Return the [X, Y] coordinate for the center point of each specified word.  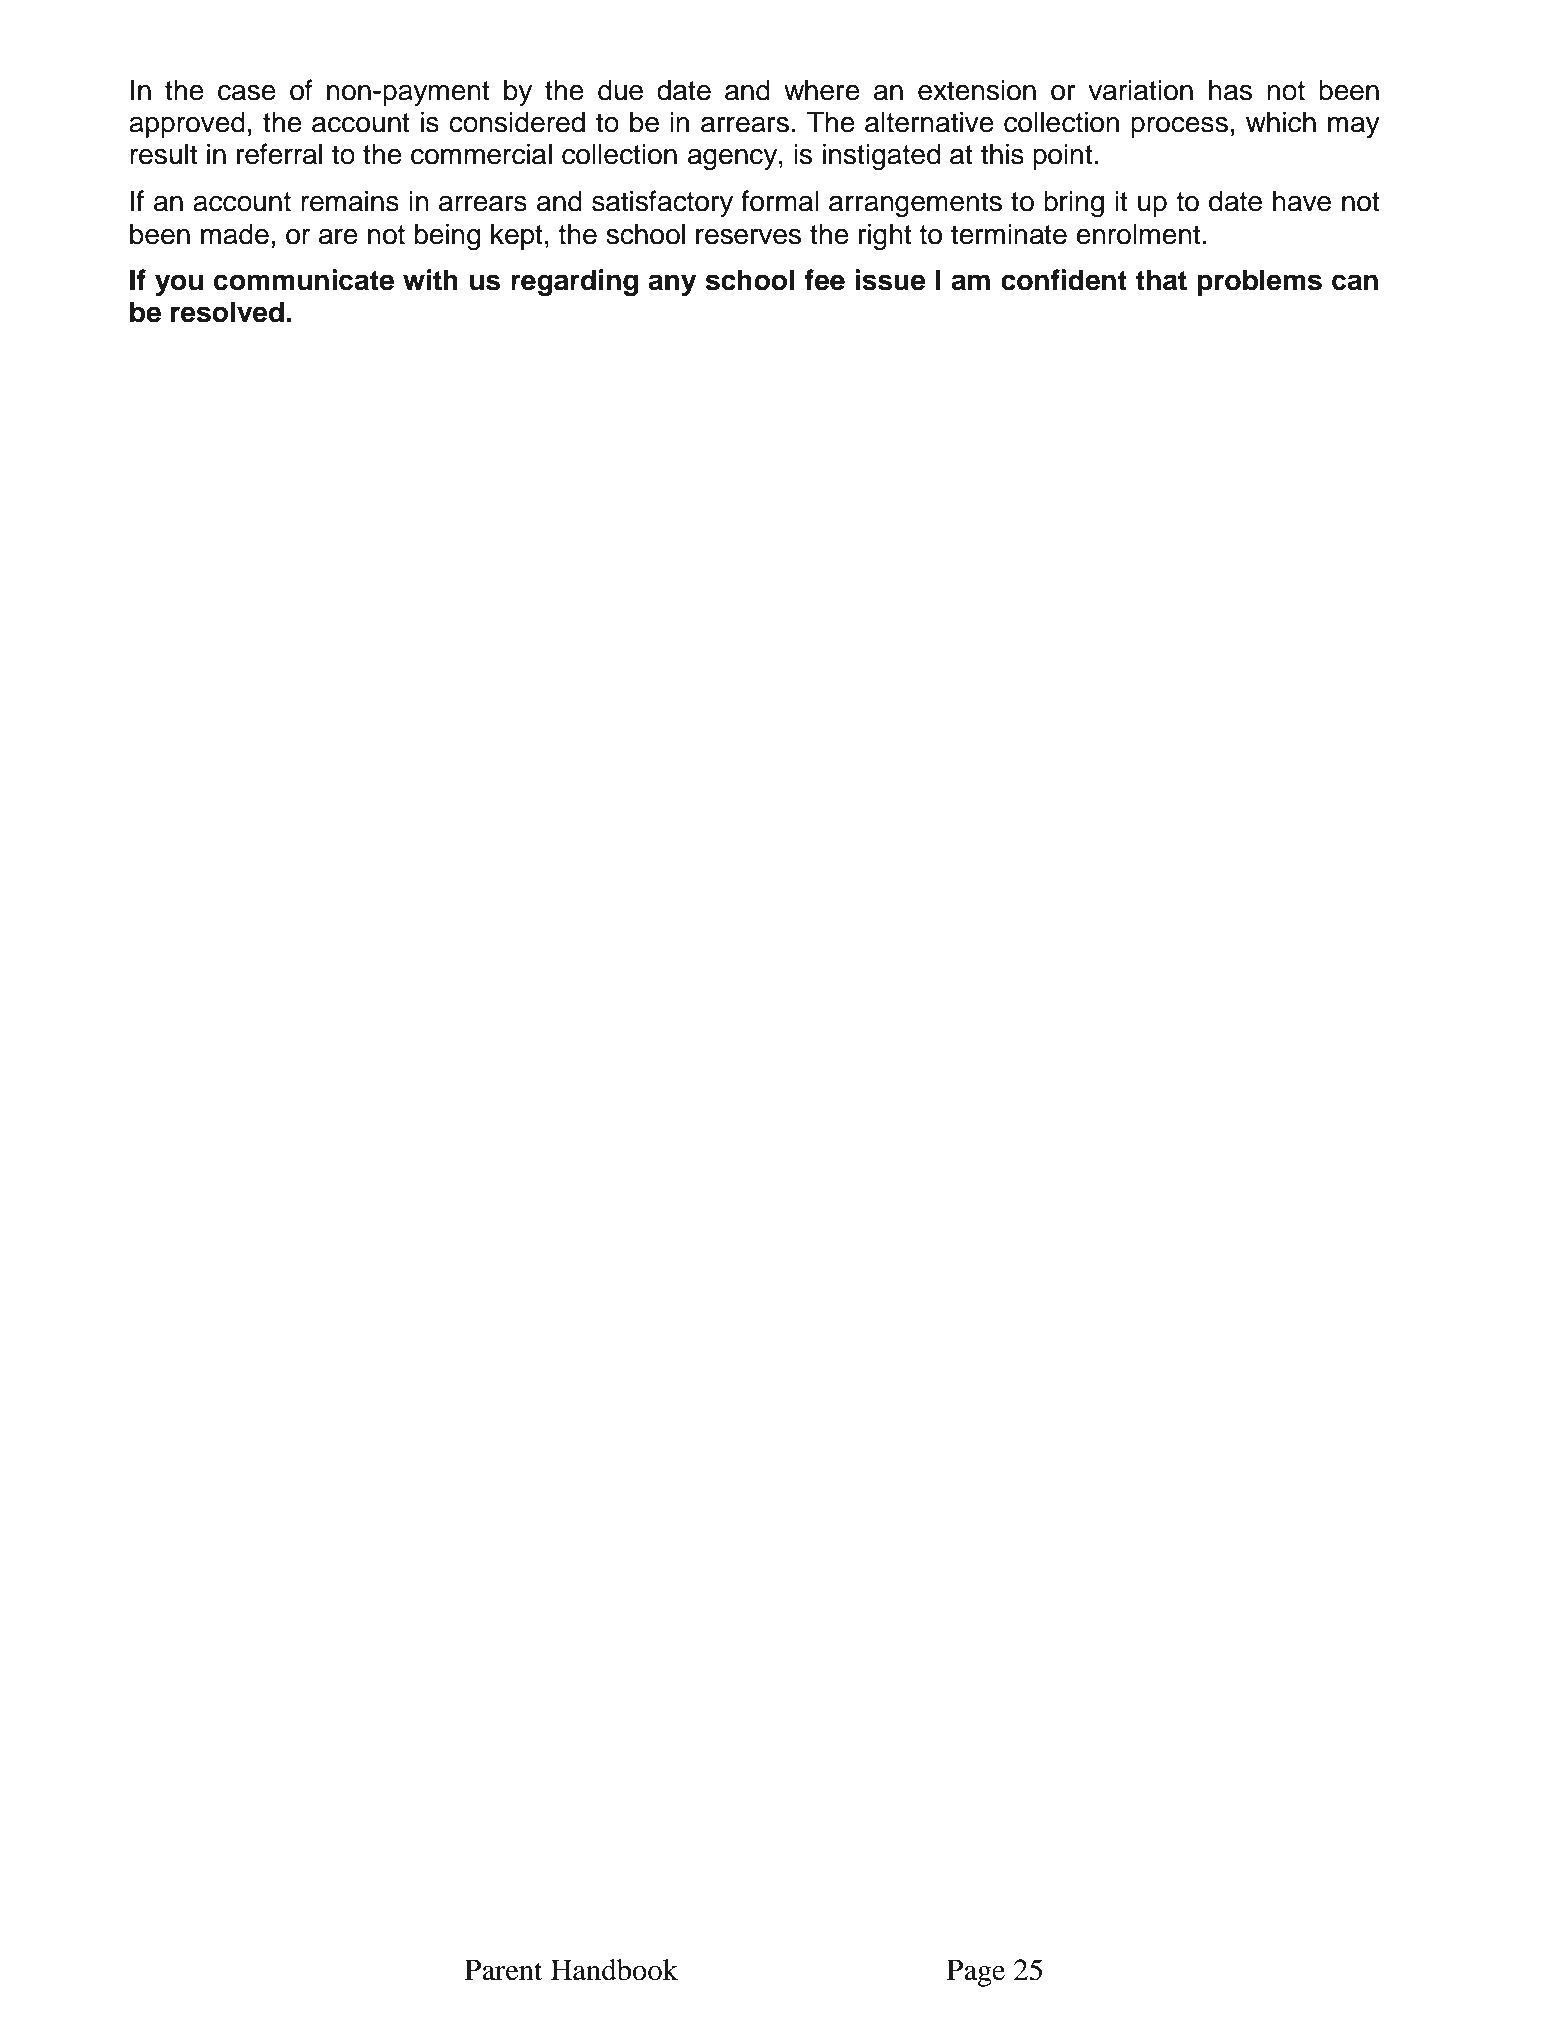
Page [976, 1973]
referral [279, 154]
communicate [304, 280]
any [672, 285]
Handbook [614, 1970]
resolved [227, 312]
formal [780, 201]
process [1179, 127]
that [1161, 280]
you [179, 285]
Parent [504, 1970]
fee [825, 280]
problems [1259, 282]
